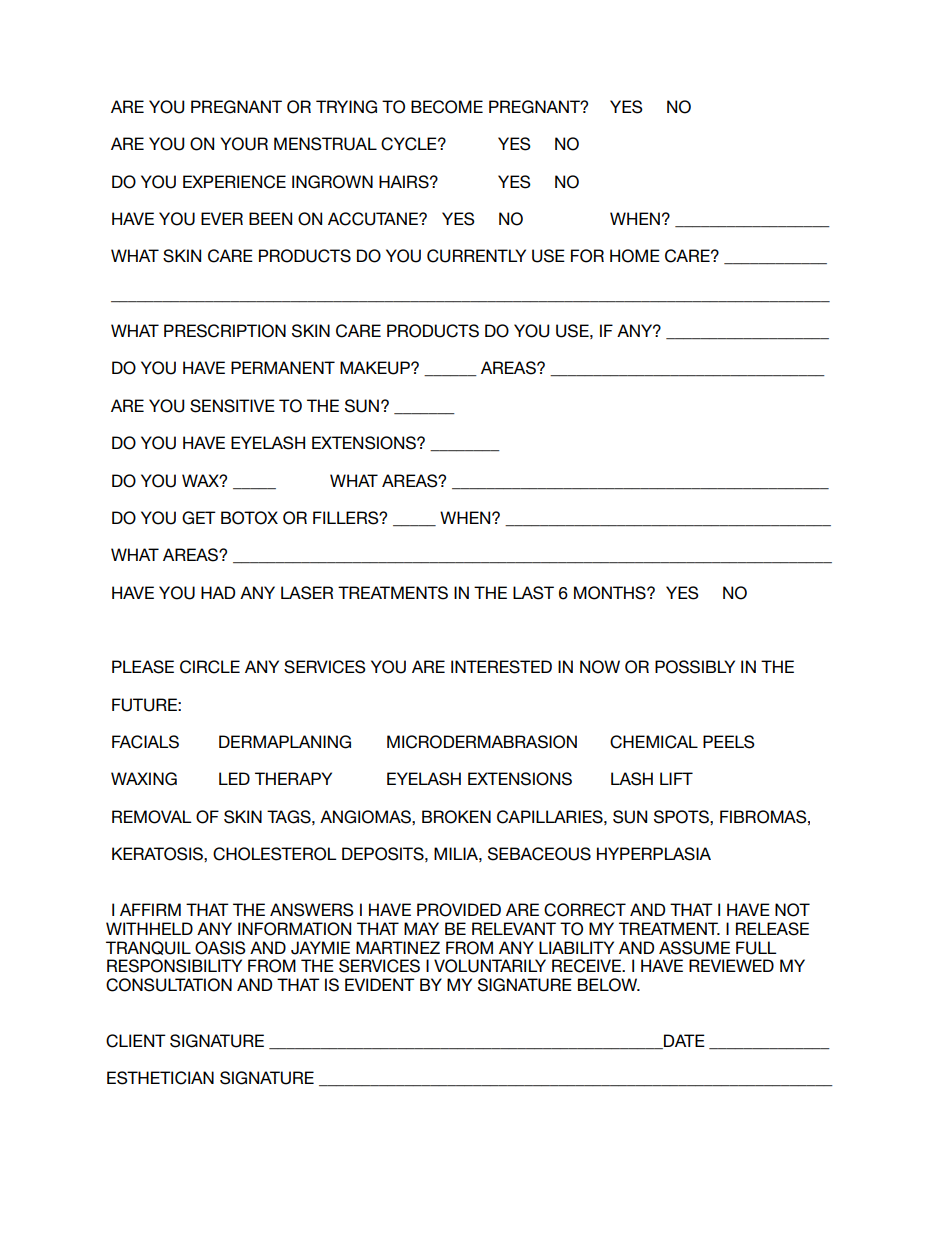 This screenshot has width=952, height=1233. I want to click on REVIEWED, so click(731, 965).
